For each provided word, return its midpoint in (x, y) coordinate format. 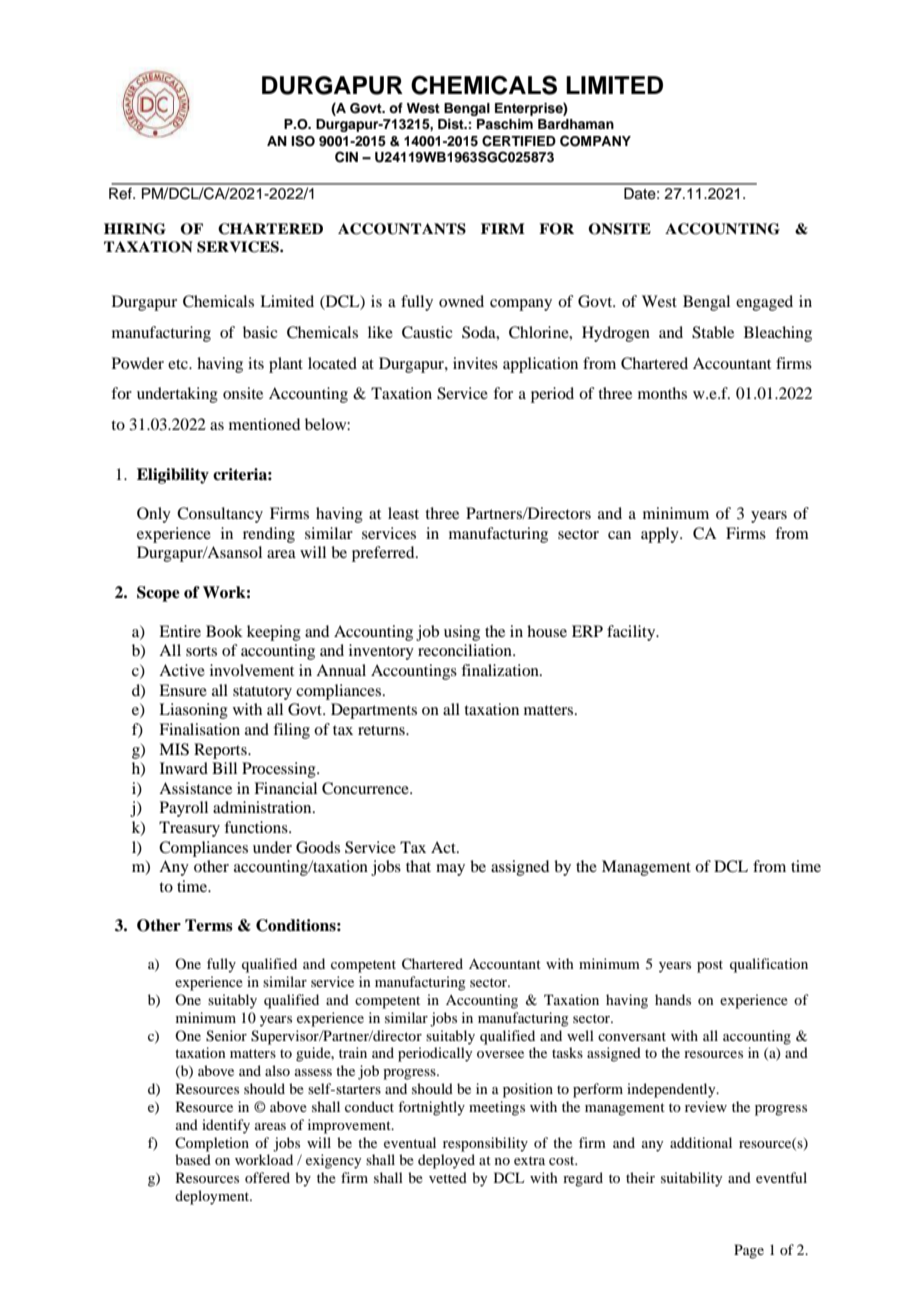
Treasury (189, 829)
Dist (452, 124)
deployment (213, 1197)
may (450, 870)
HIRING (135, 229)
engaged (764, 303)
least (403, 513)
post (710, 966)
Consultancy (220, 515)
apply (661, 535)
